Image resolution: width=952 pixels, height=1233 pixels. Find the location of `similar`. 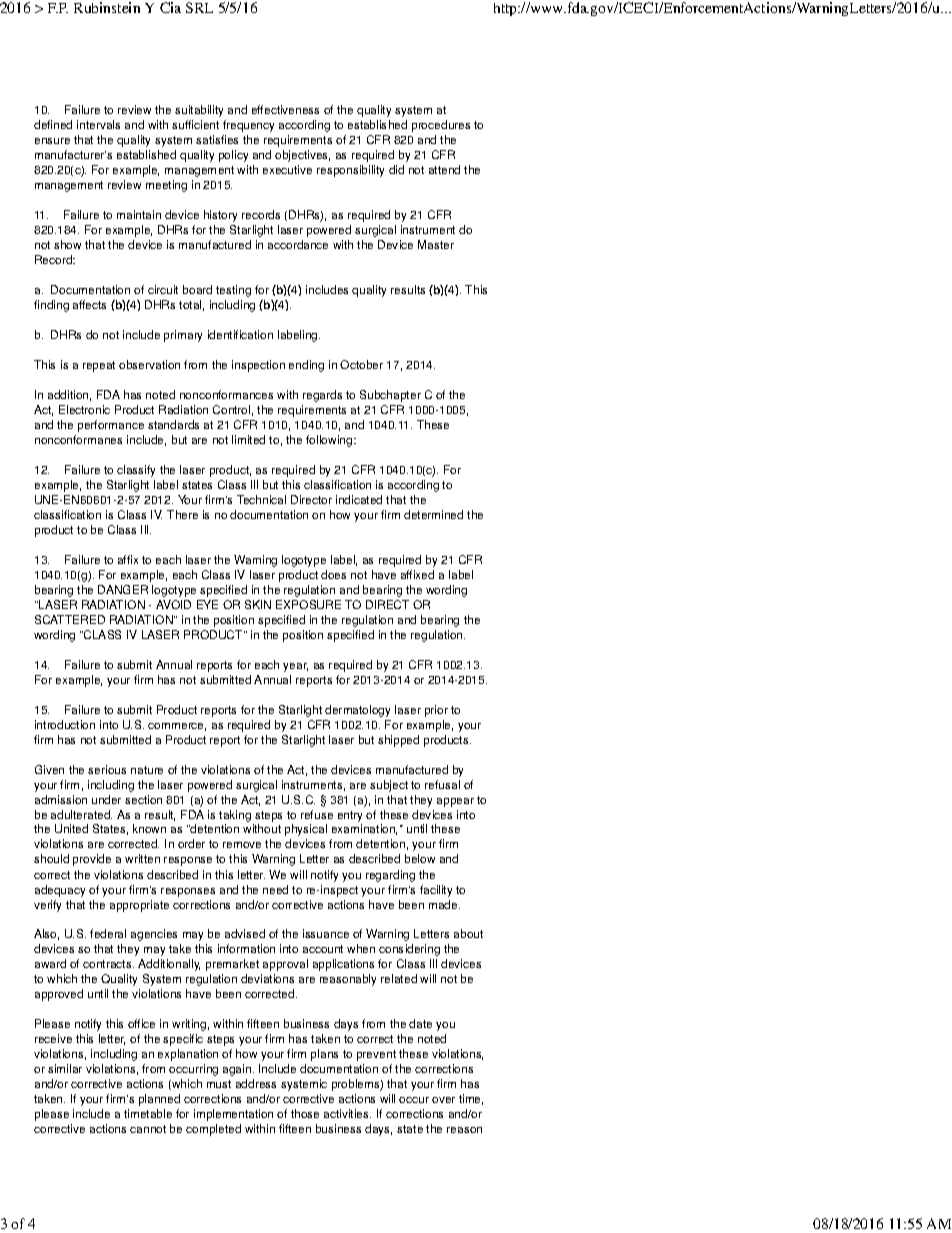

similar is located at coordinates (65, 1068).
